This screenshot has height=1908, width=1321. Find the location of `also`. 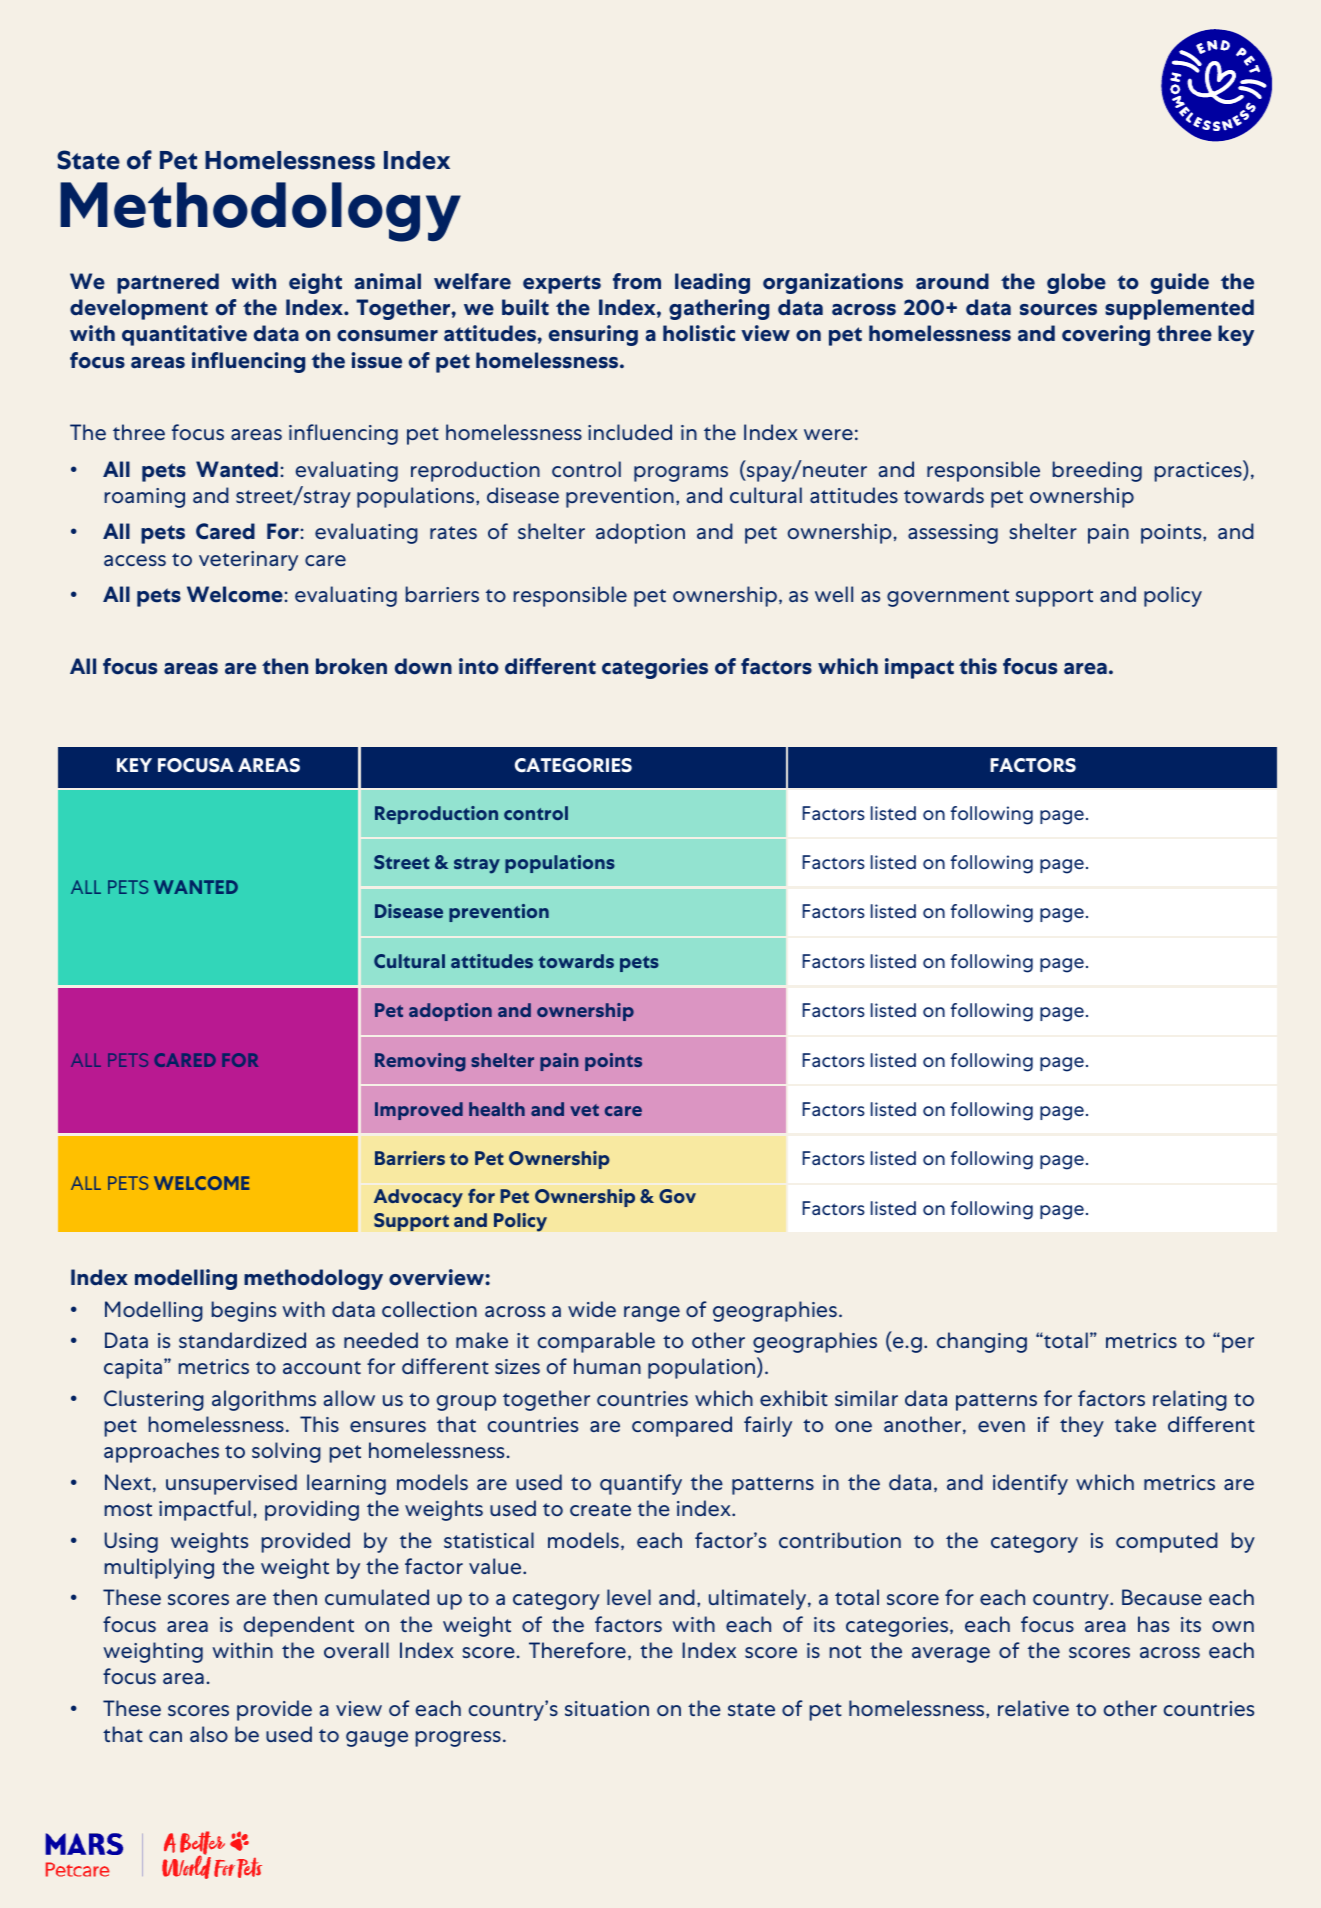

also is located at coordinates (209, 1734).
